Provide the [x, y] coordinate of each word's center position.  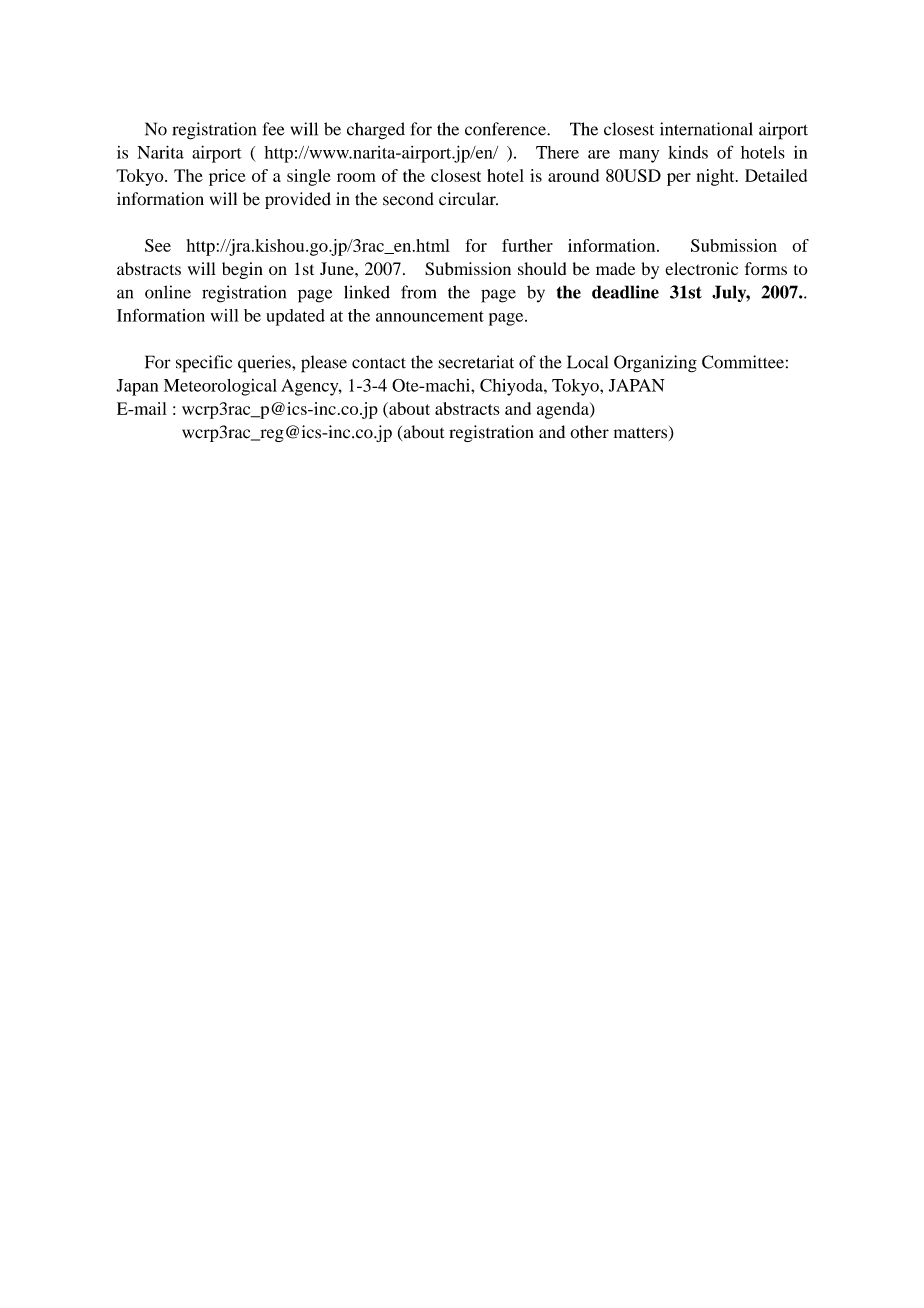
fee [274, 129]
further [527, 245]
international [706, 129]
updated [295, 317]
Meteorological [220, 387]
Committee [743, 362]
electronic [701, 268]
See [158, 245]
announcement [430, 316]
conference [506, 129]
